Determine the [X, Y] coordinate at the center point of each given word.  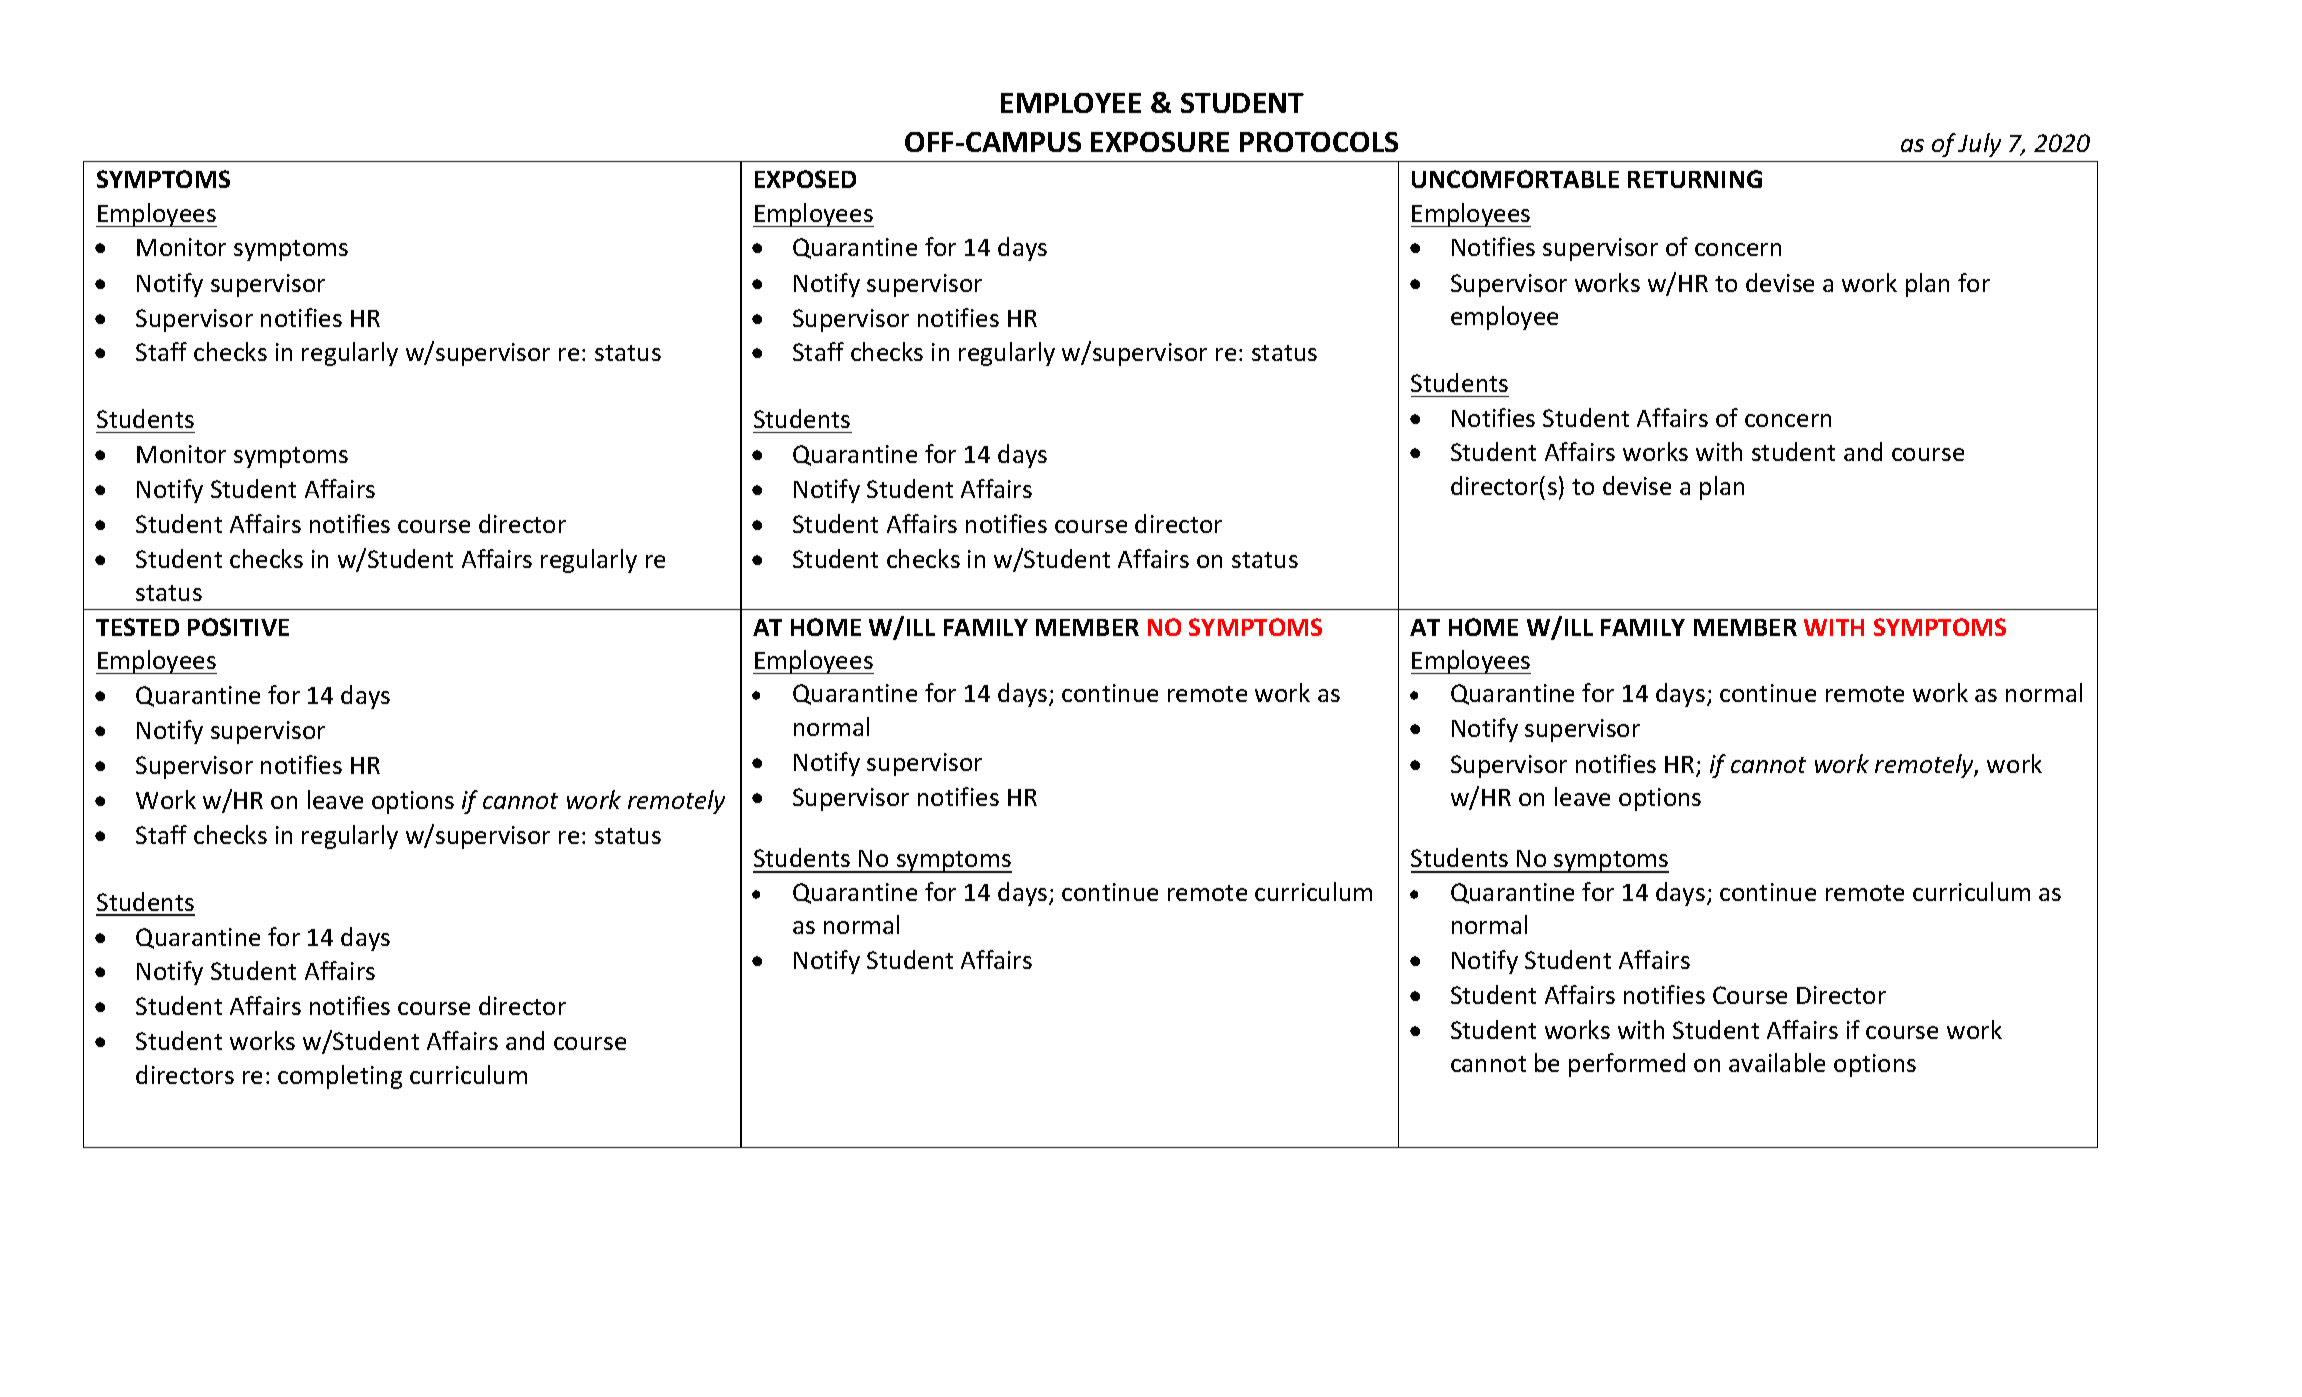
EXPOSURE [1160, 142]
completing [340, 1077]
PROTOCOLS [1319, 142]
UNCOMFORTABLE [1515, 179]
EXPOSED [805, 179]
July [1979, 145]
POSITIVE [238, 627]
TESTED [137, 627]
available [1777, 1062]
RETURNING [1695, 179]
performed [1627, 1065]
